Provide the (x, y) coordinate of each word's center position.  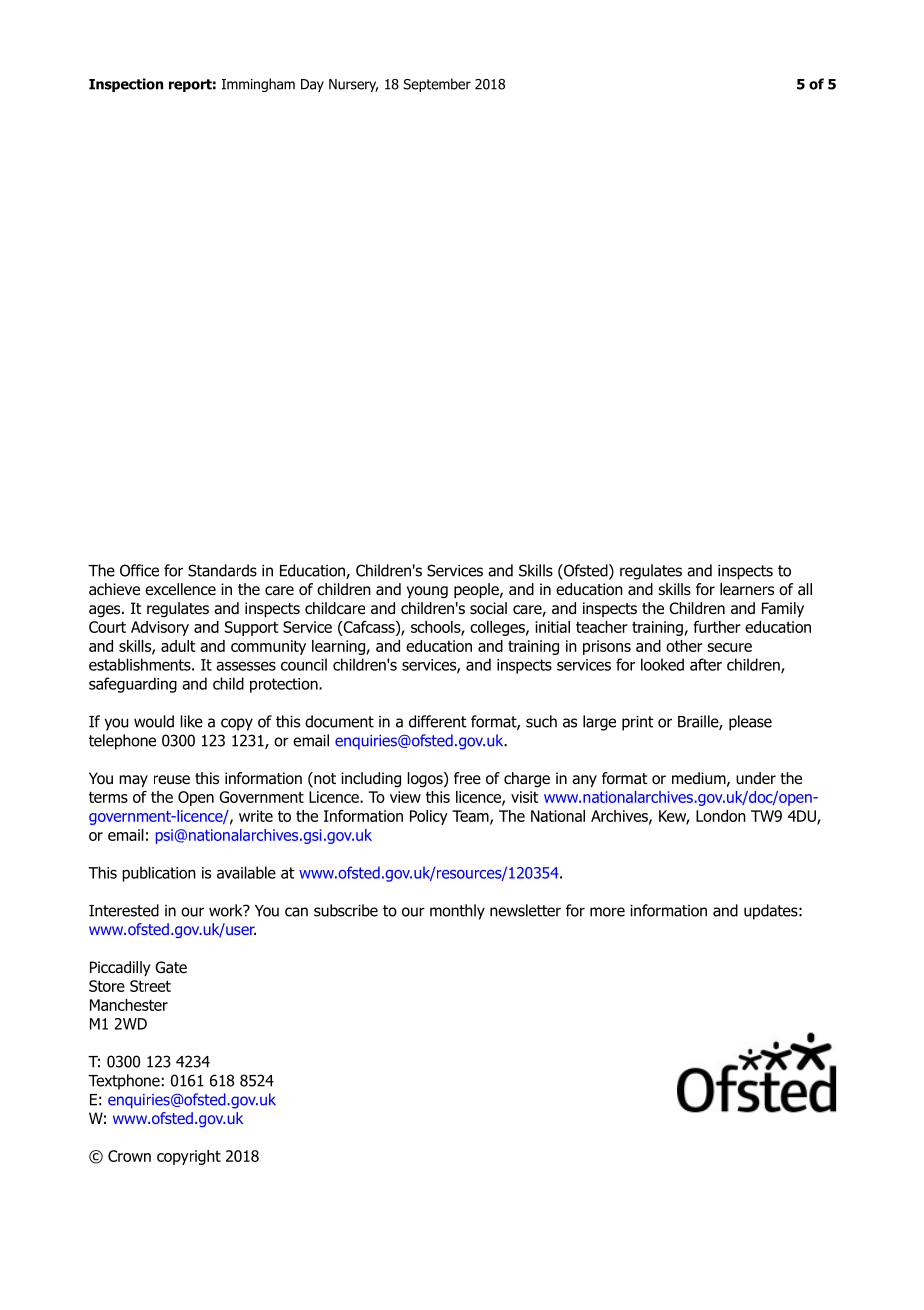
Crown (129, 1156)
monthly (457, 912)
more (607, 912)
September (437, 85)
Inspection (126, 85)
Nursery (353, 85)
